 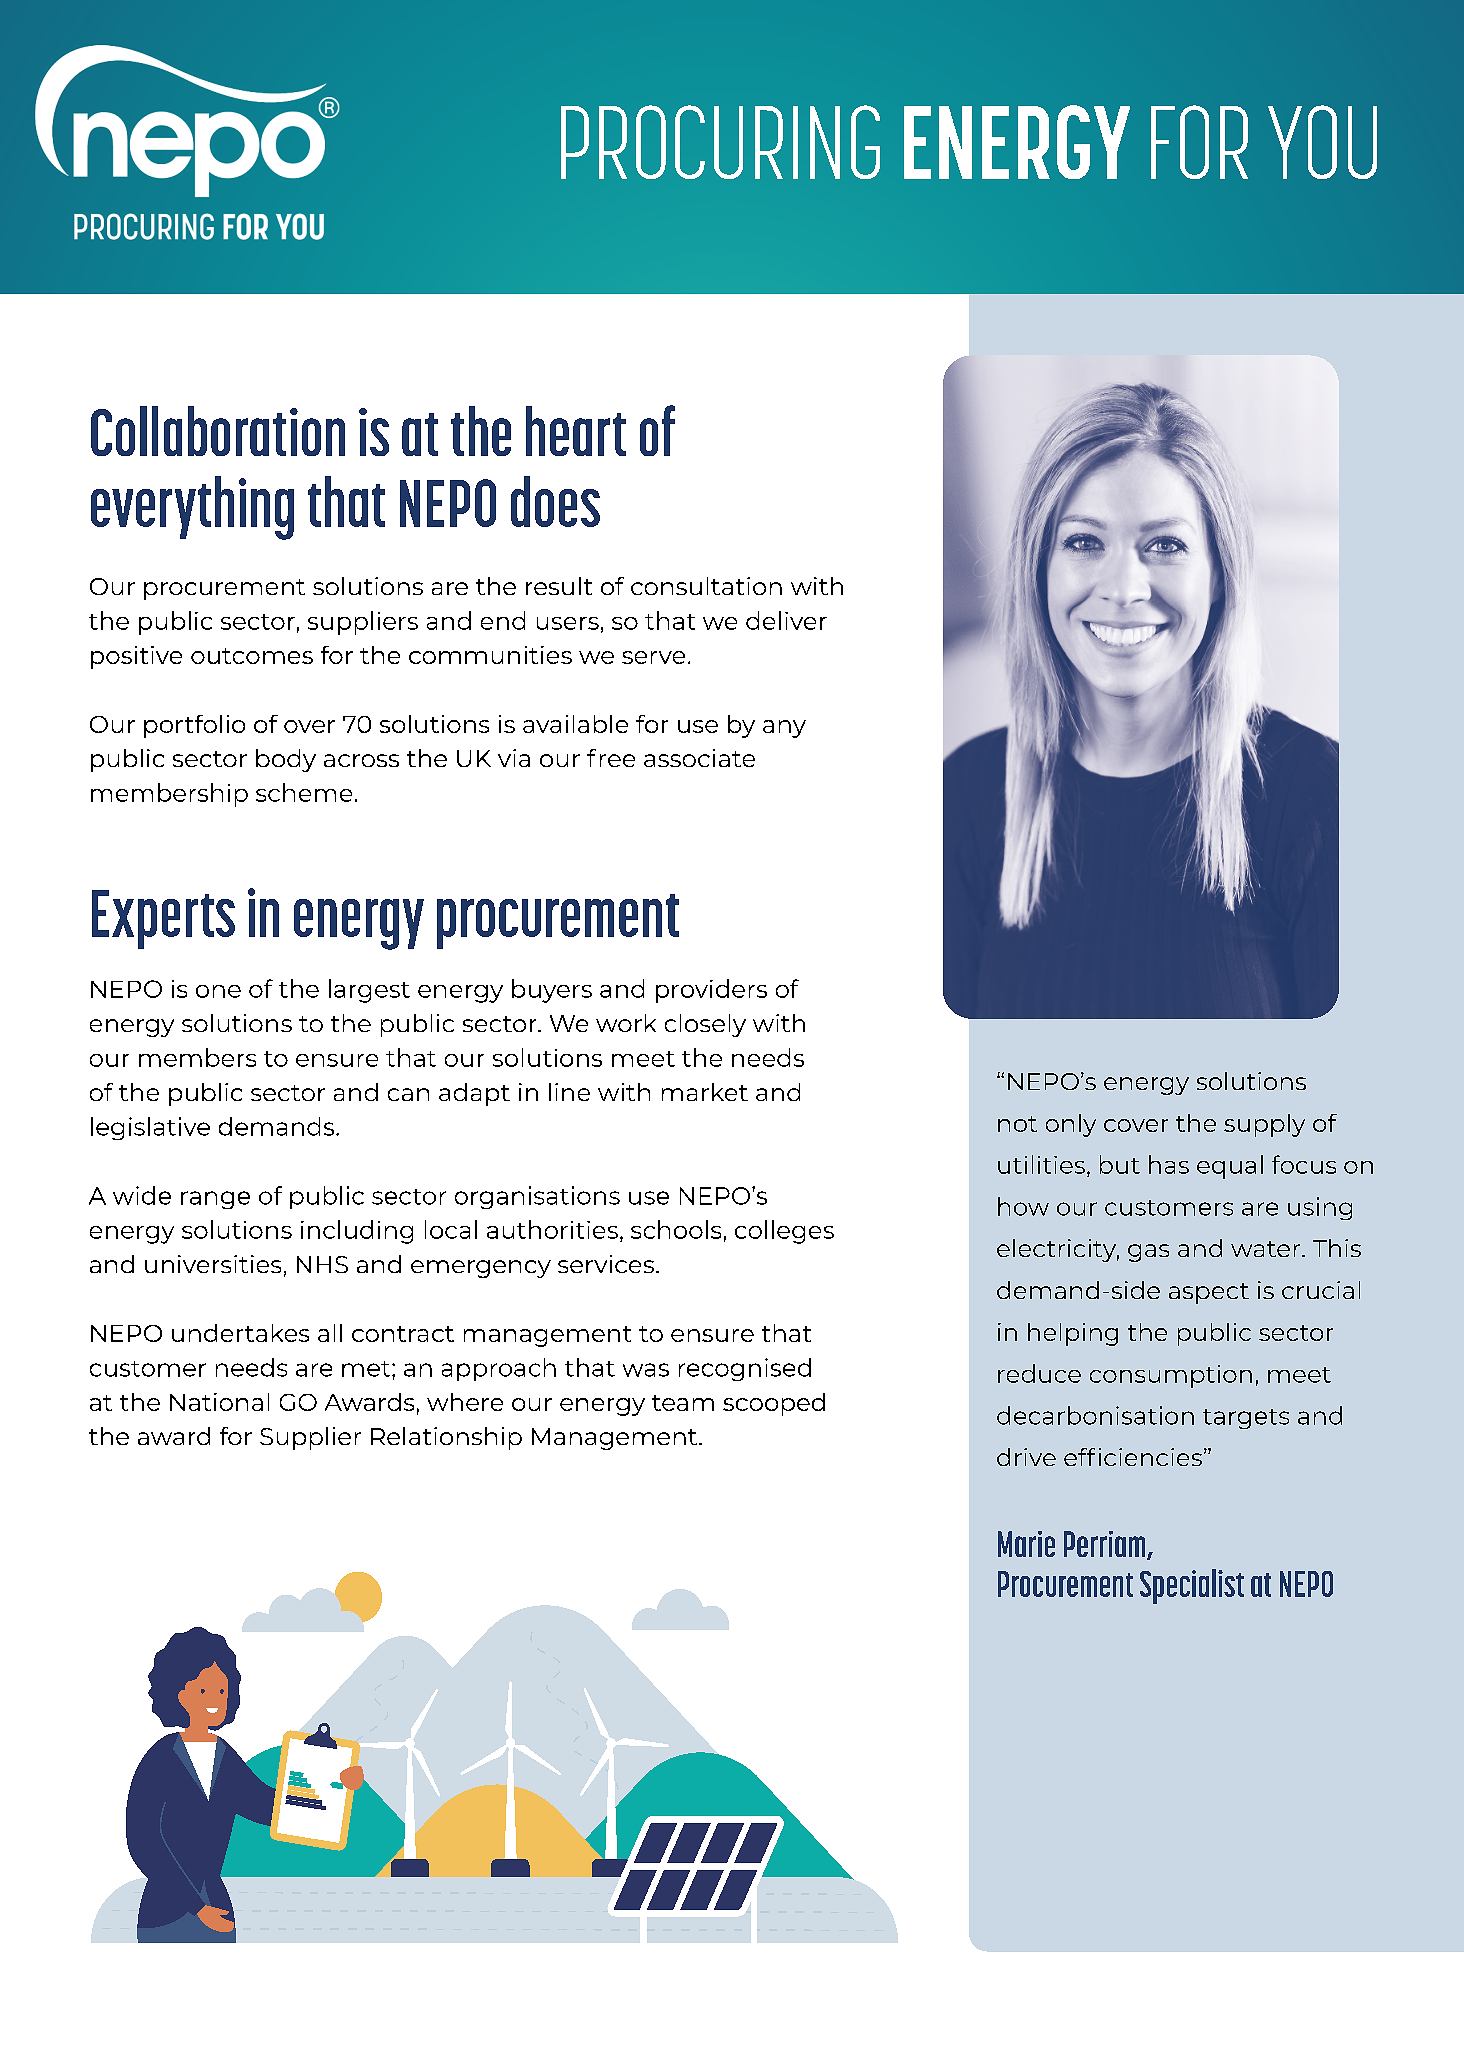 I want to click on Relationship, so click(x=446, y=1438).
